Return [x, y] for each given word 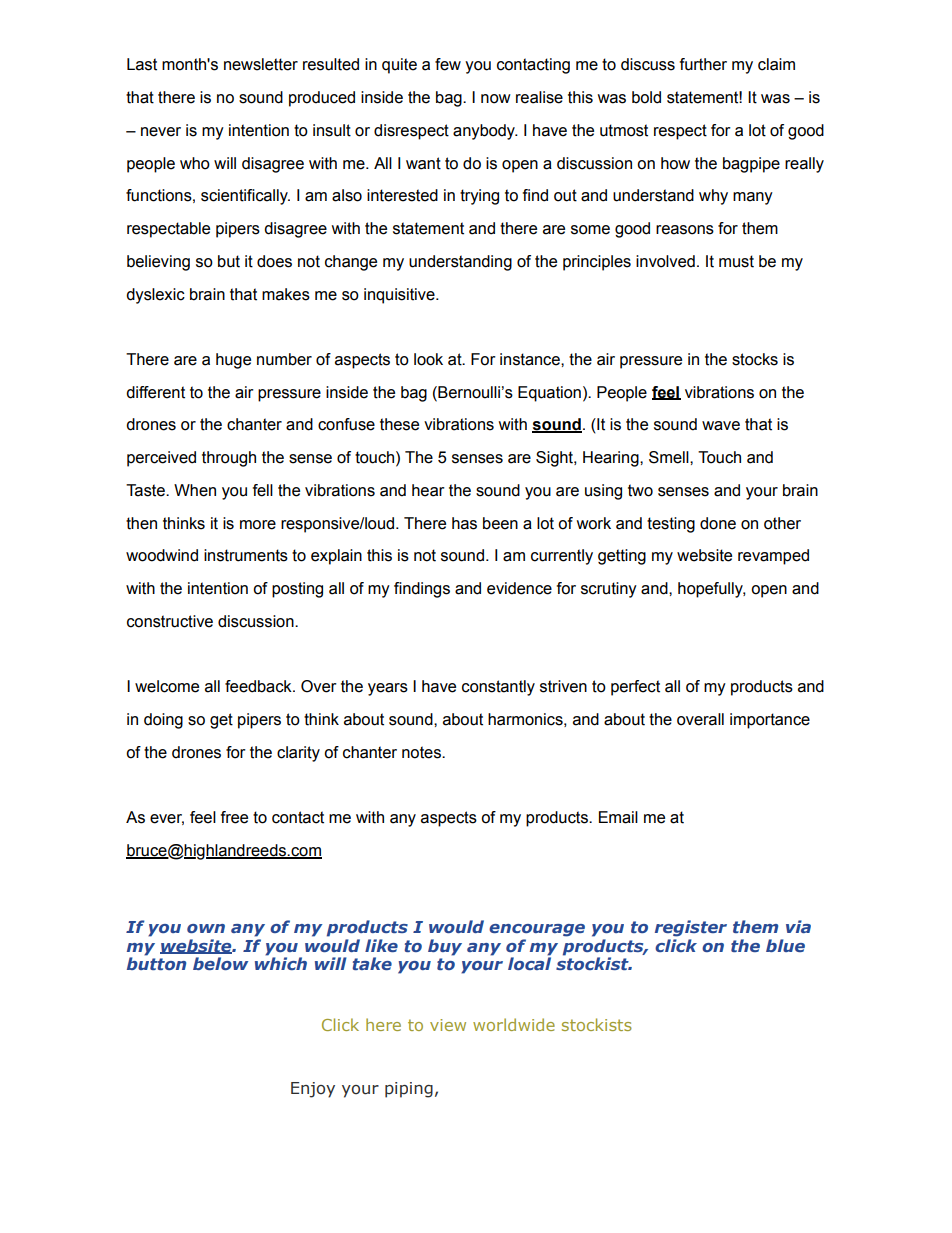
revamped [773, 557]
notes [422, 752]
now [496, 99]
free [234, 817]
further [703, 64]
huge [233, 361]
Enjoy [313, 1090]
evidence [519, 588]
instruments [246, 555]
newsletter [261, 64]
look [428, 359]
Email [618, 817]
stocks [755, 359]
